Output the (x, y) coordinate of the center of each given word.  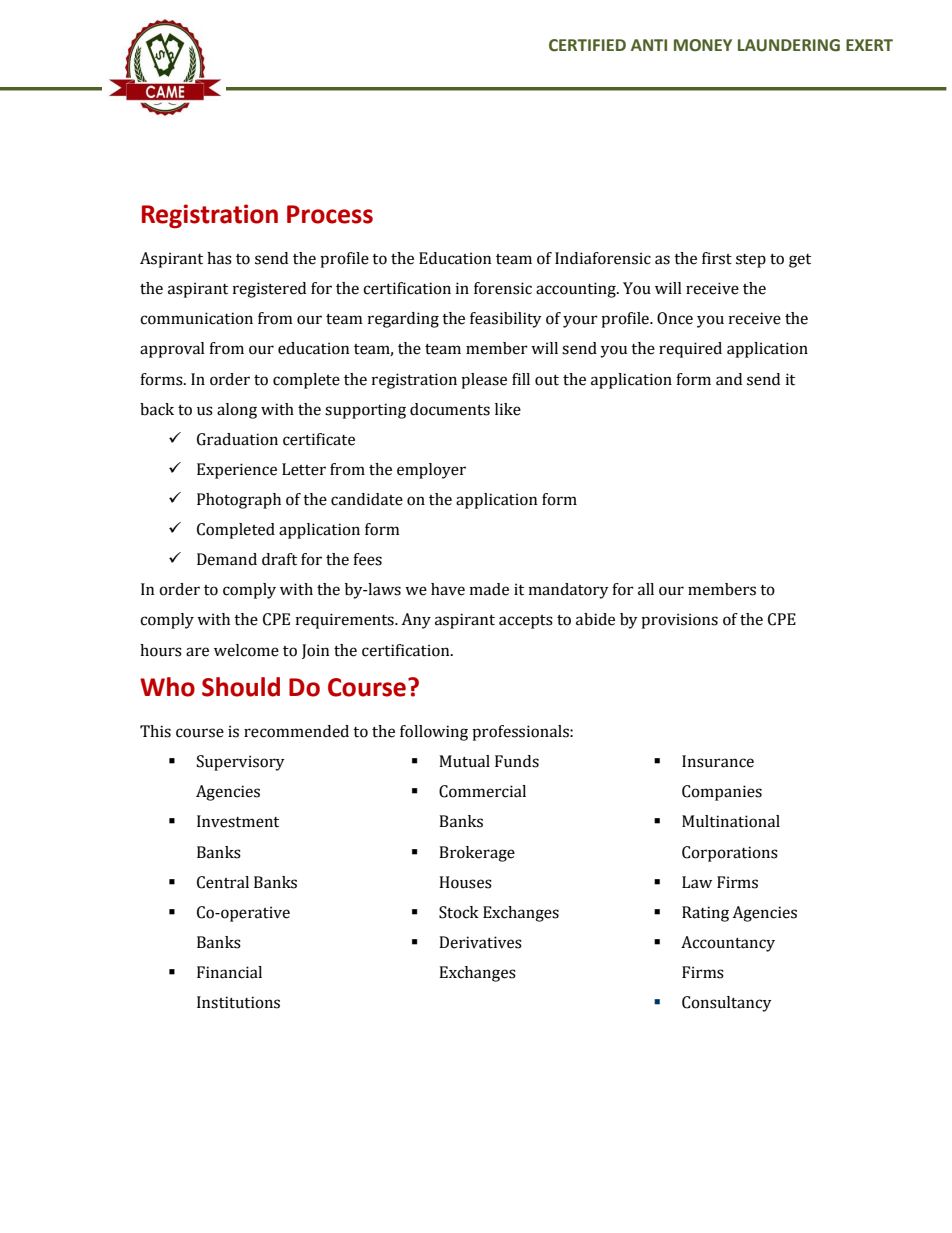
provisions (679, 621)
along (237, 411)
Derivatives (480, 942)
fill (521, 379)
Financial (229, 972)
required (690, 350)
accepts (526, 622)
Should (241, 687)
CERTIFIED (587, 45)
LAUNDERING (789, 45)
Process (330, 214)
